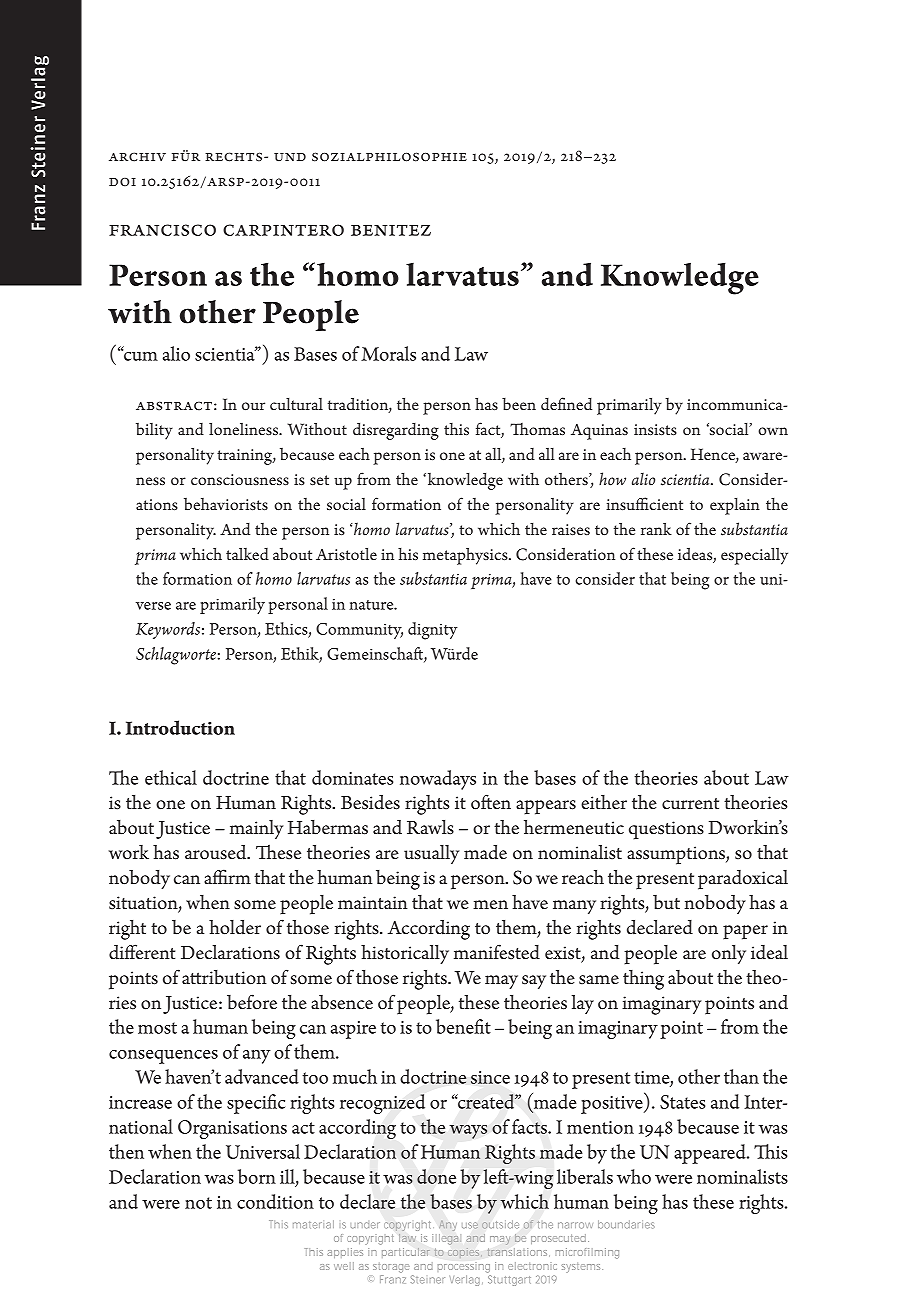 This screenshot has height=1305, width=924. I want to click on paradoxical, so click(743, 880).
